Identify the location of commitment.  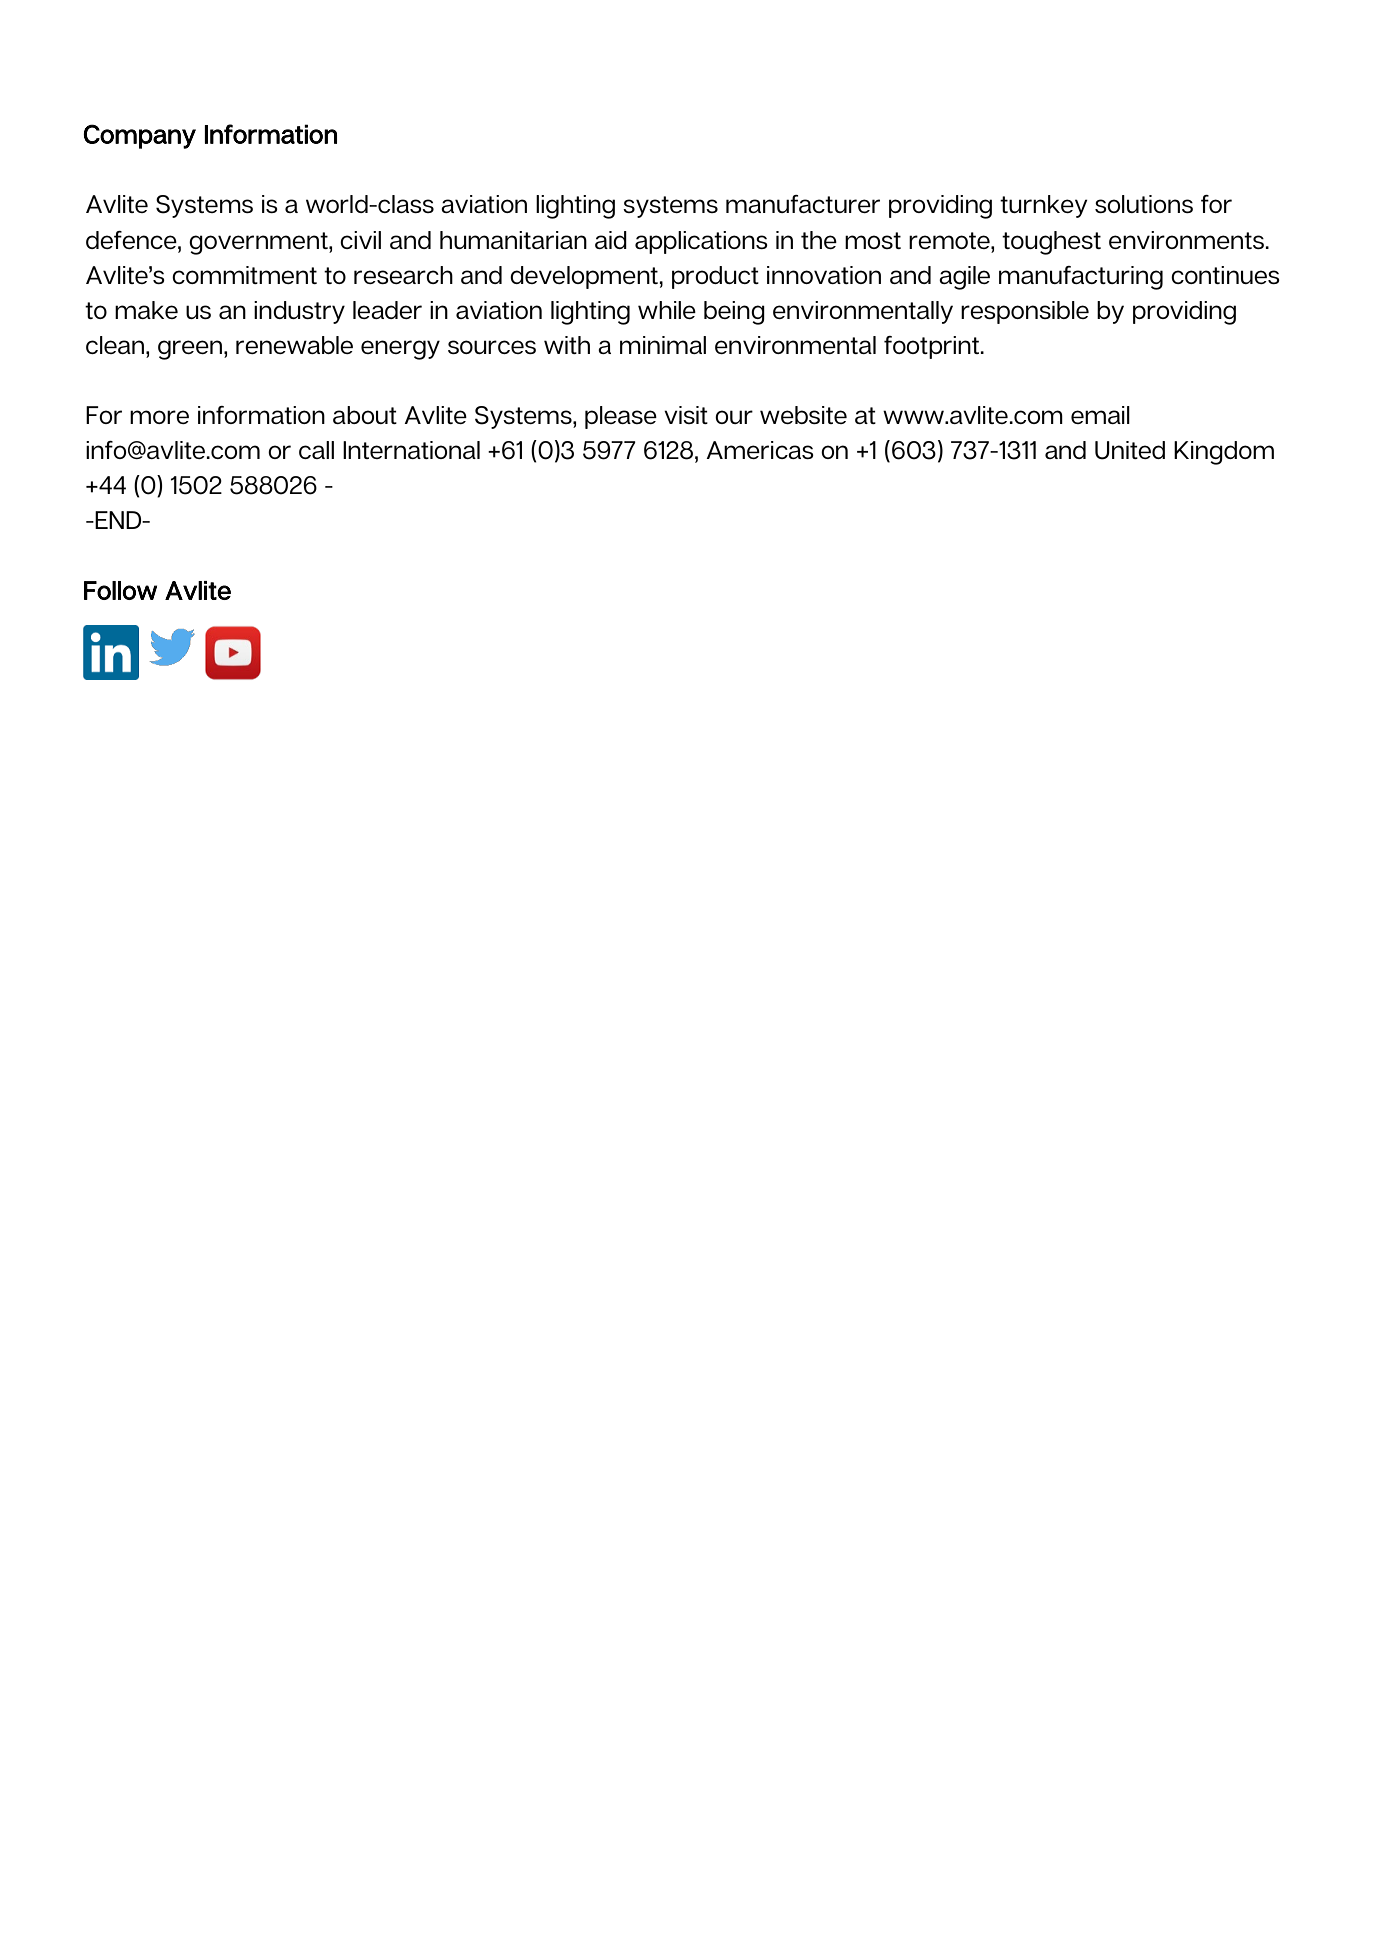
(244, 275).
